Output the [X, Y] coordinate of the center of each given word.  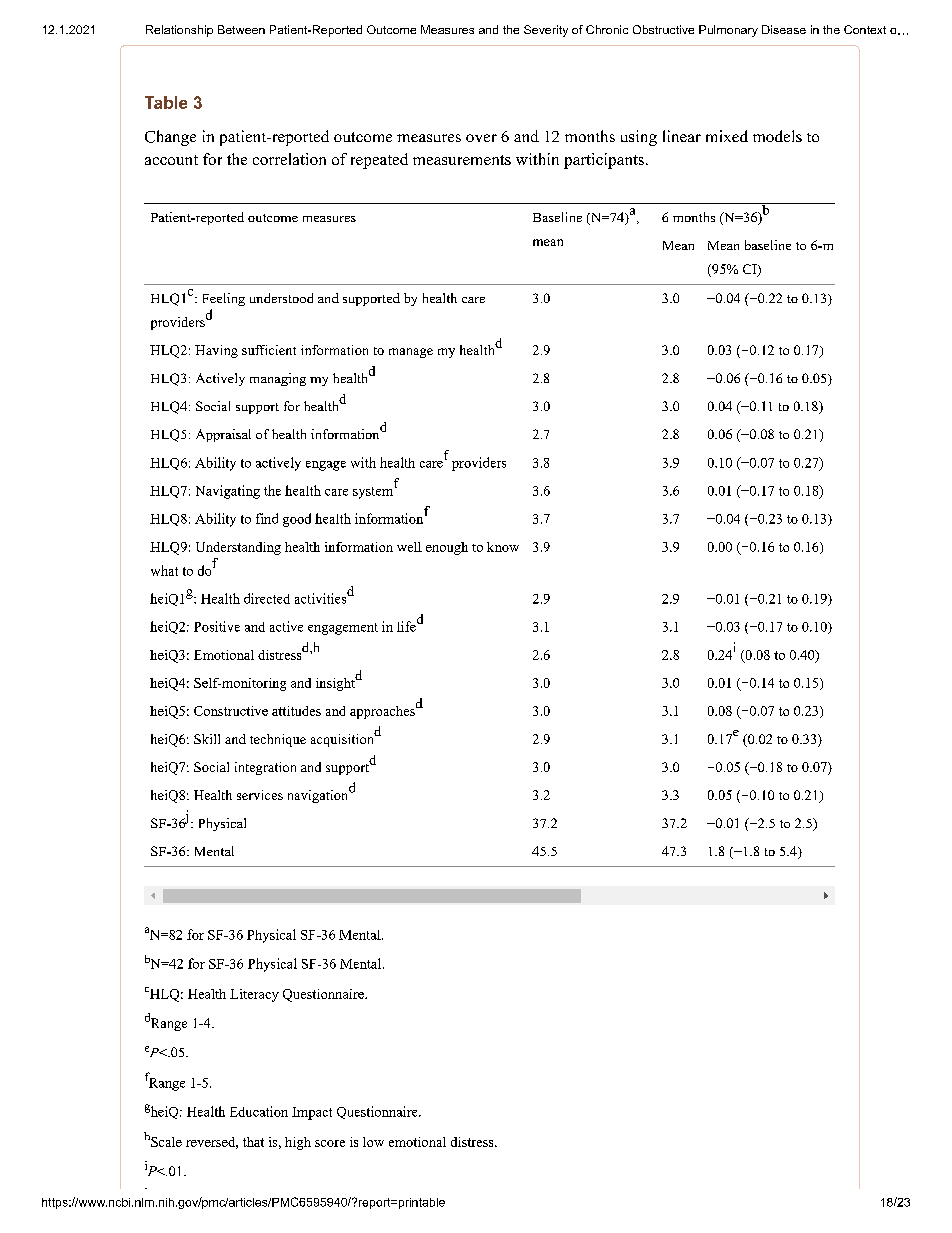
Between [241, 29]
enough [447, 548]
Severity [546, 31]
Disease [784, 29]
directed [267, 598]
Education [259, 1111]
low [373, 1142]
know [503, 547]
